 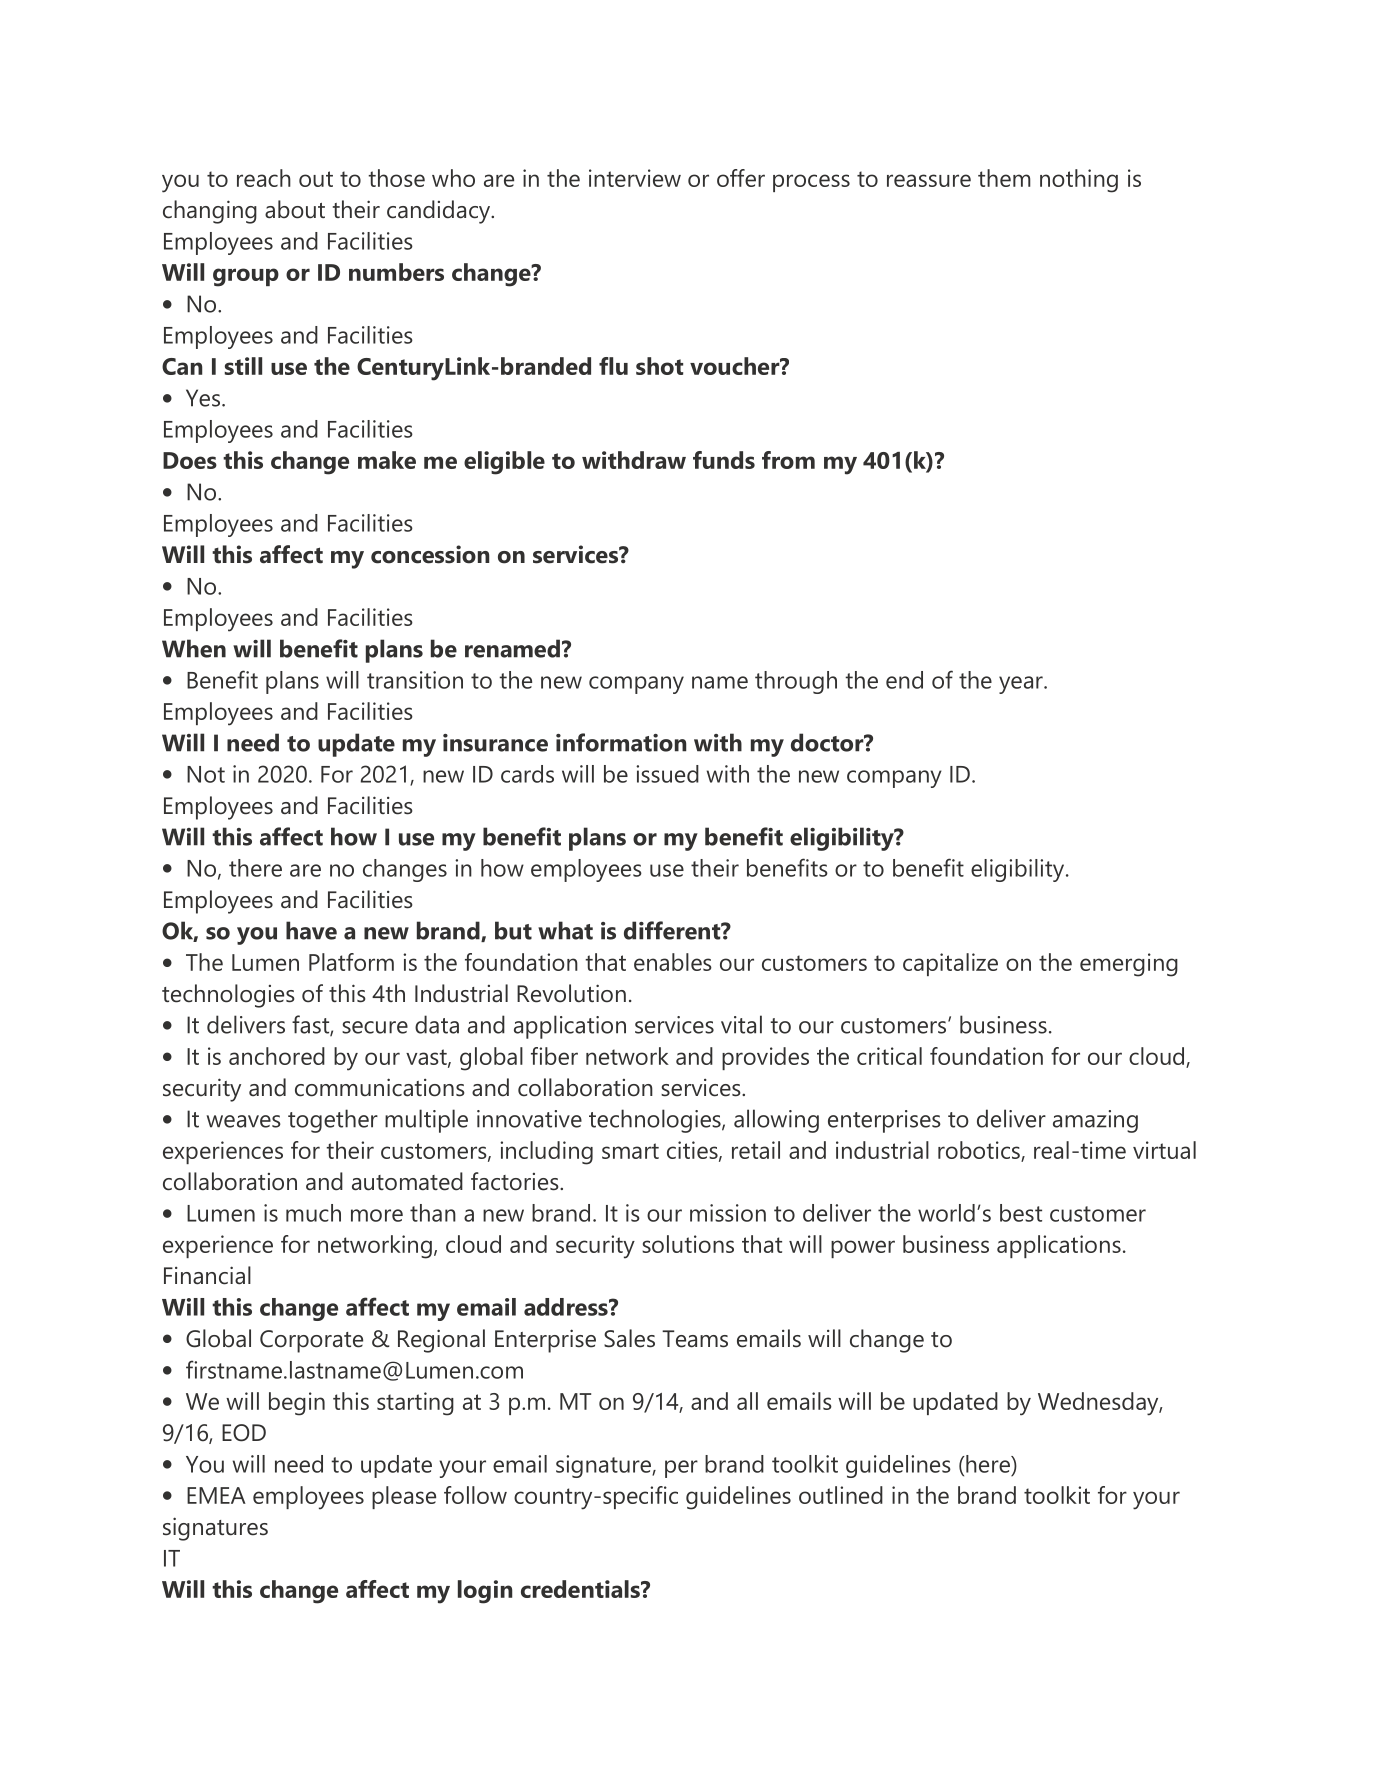 I want to click on smart, so click(x=630, y=1151).
